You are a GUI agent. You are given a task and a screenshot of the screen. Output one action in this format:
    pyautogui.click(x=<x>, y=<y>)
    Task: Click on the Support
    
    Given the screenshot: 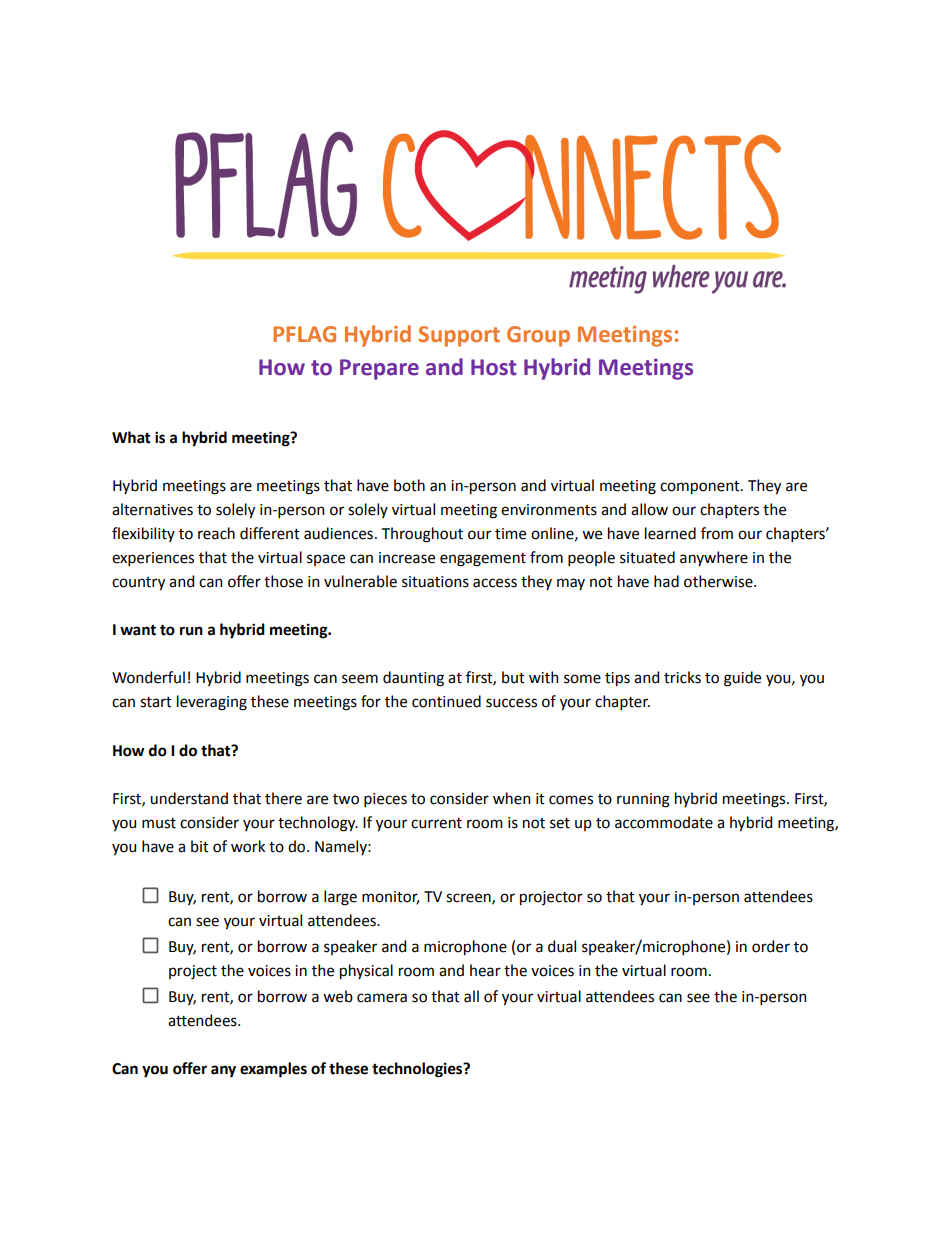 What is the action you would take?
    pyautogui.click(x=459, y=336)
